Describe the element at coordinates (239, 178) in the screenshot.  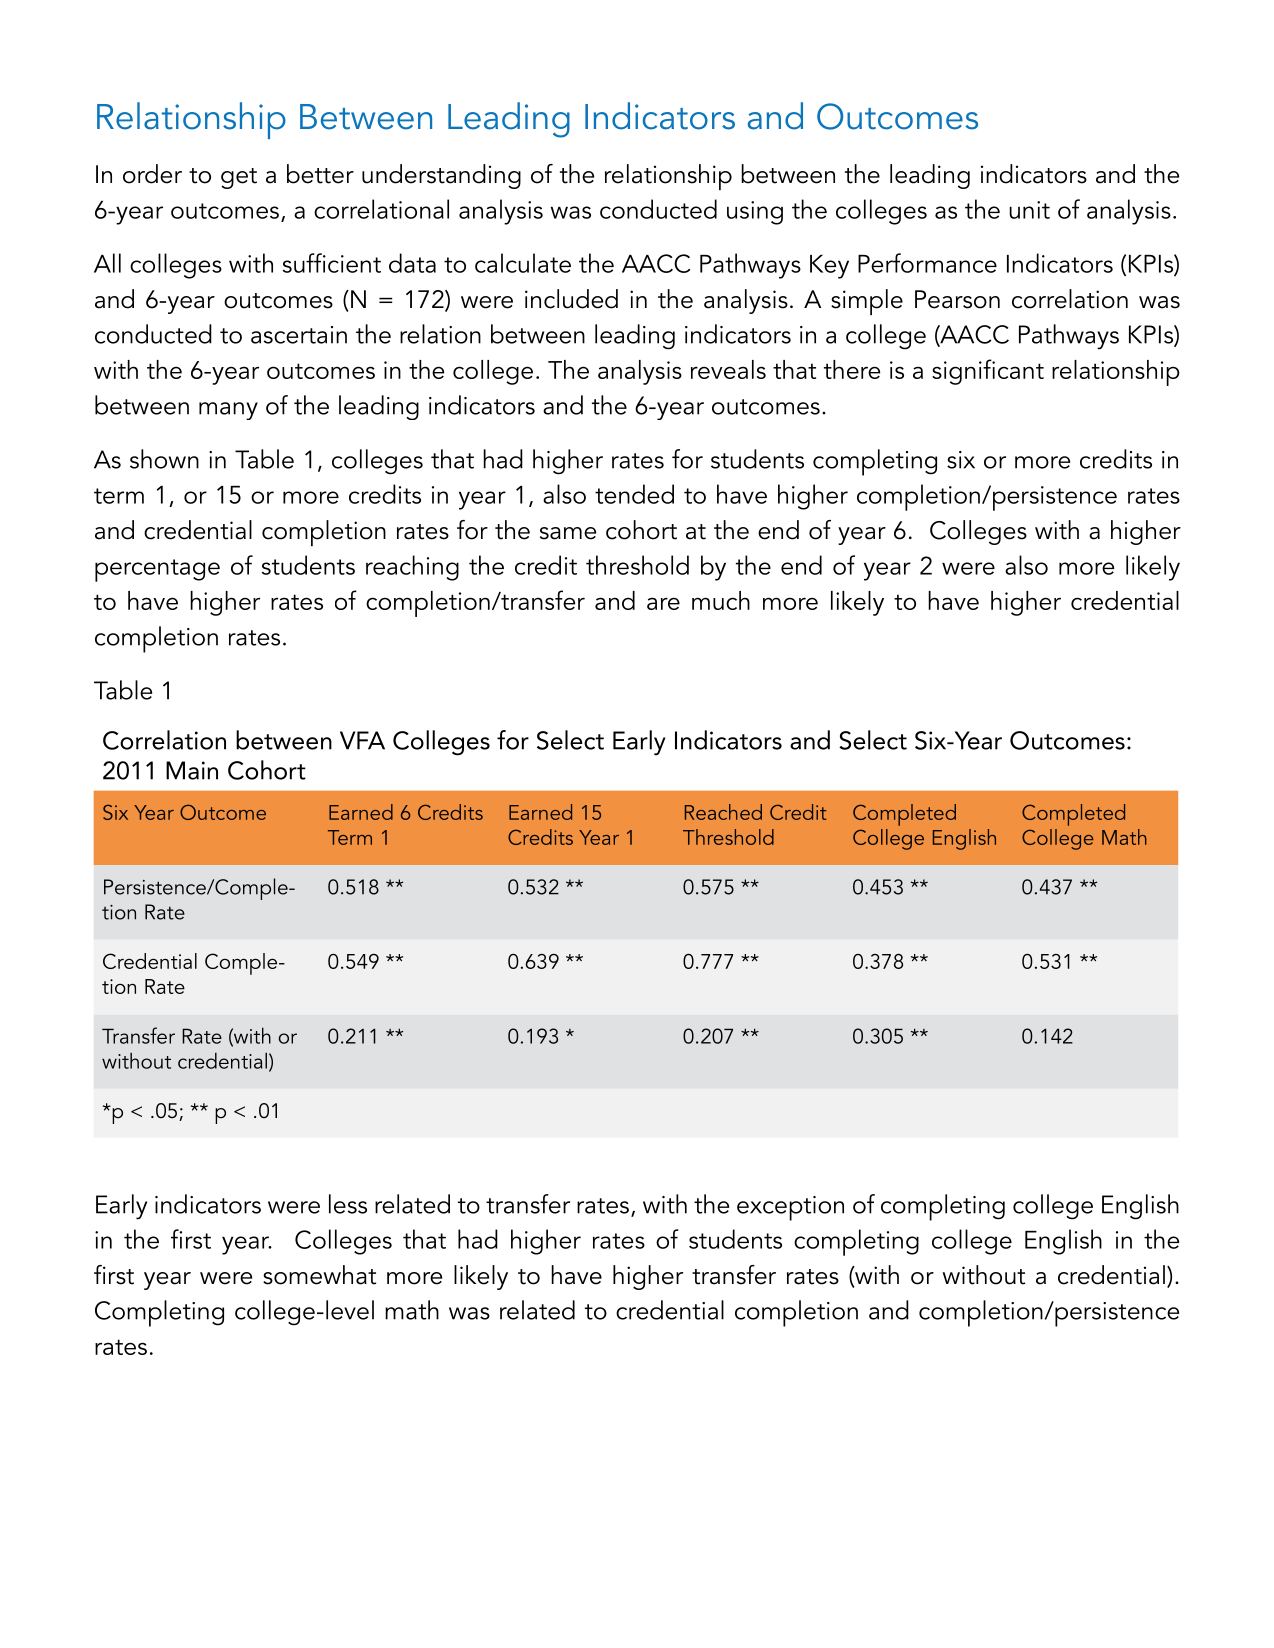
I see `get` at that location.
